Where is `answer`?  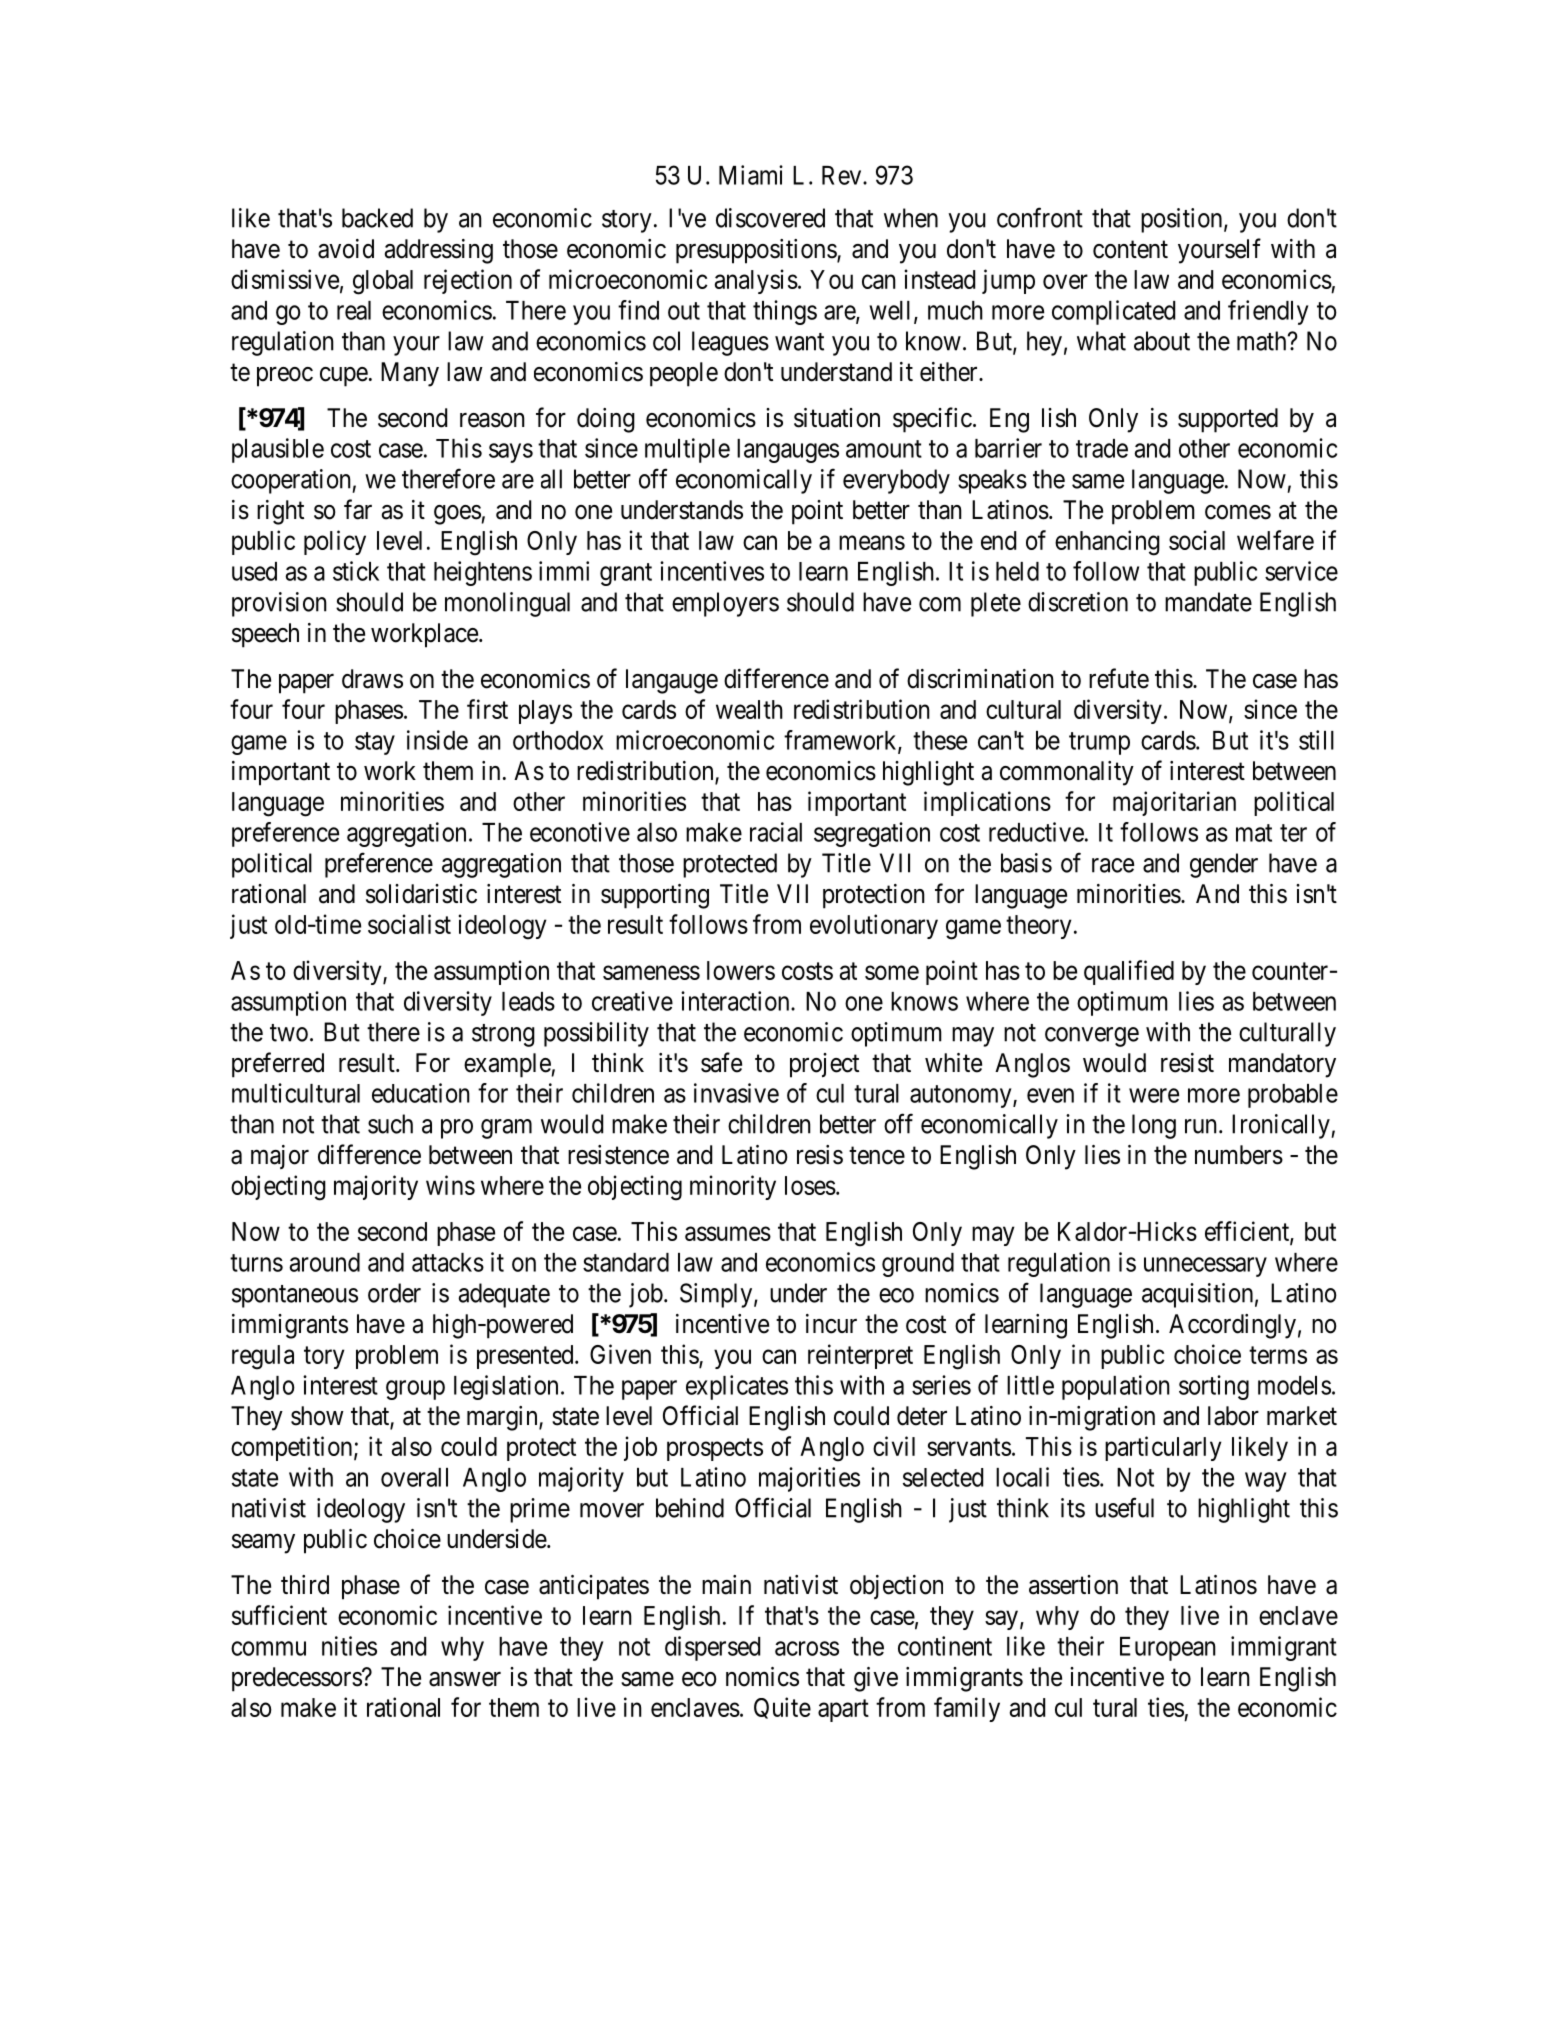
answer is located at coordinates (465, 1679).
